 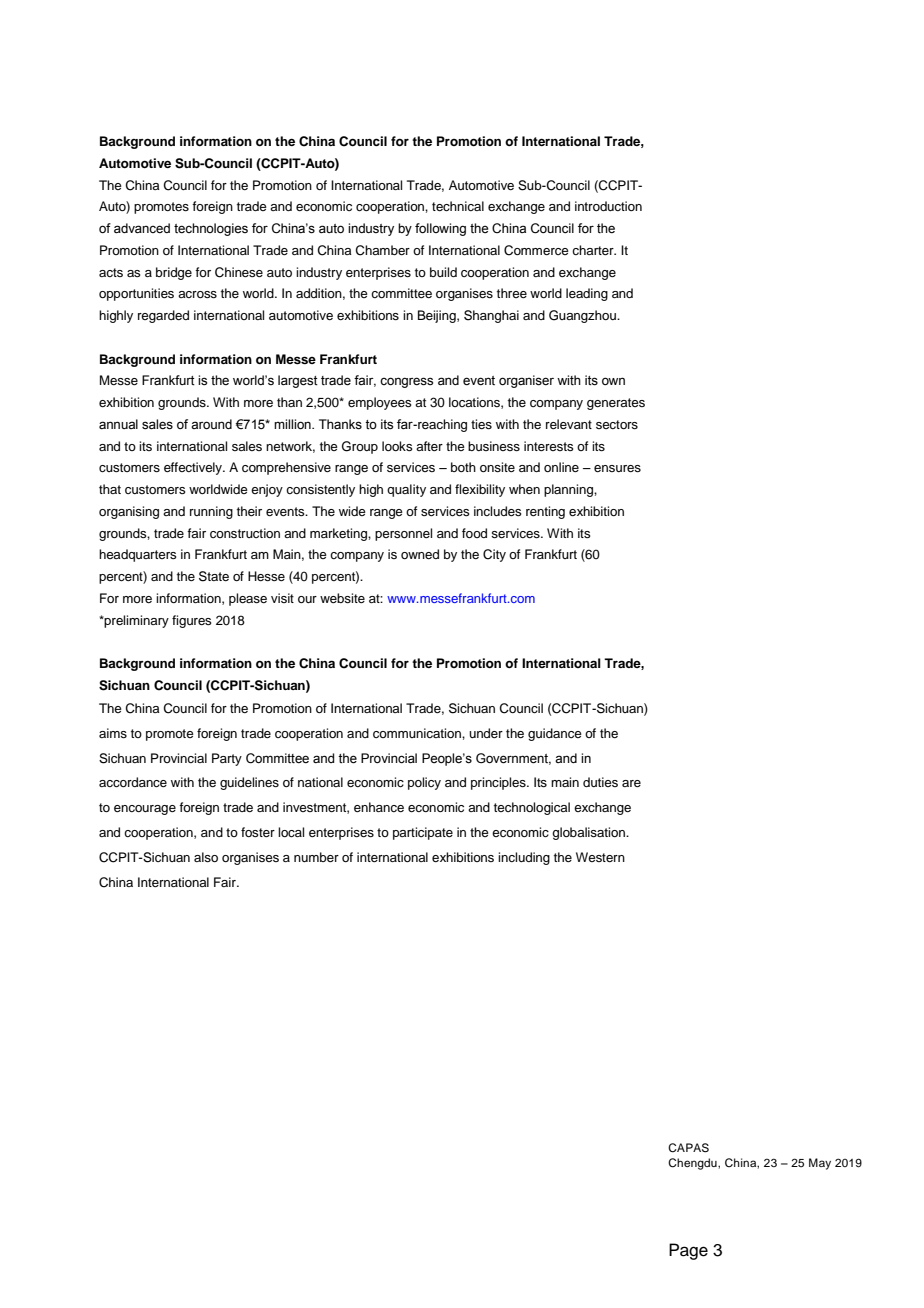 What do you see at coordinates (423, 833) in the screenshot?
I see `participate` at bounding box center [423, 833].
